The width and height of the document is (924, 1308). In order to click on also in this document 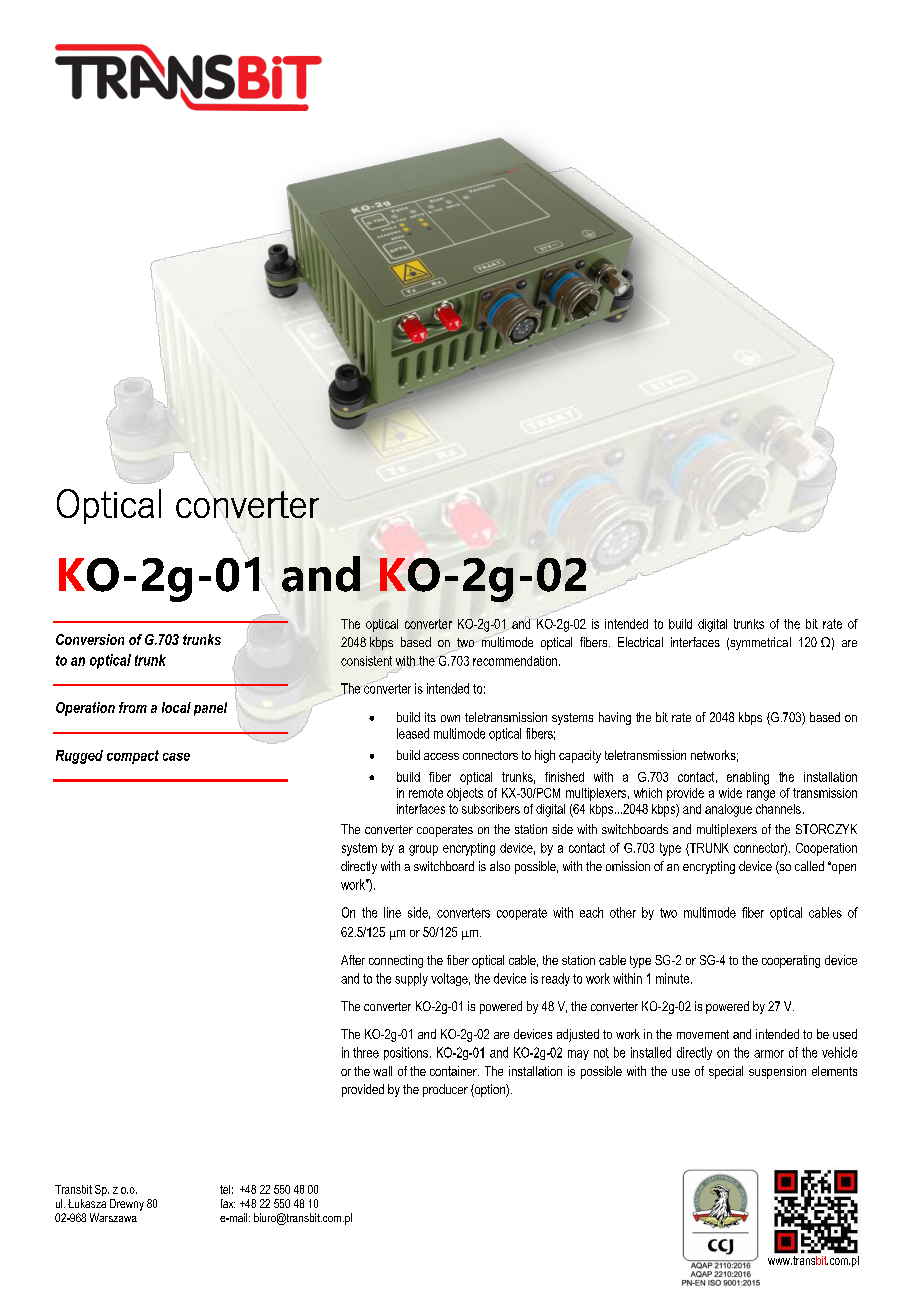, I will do `click(500, 866)`.
